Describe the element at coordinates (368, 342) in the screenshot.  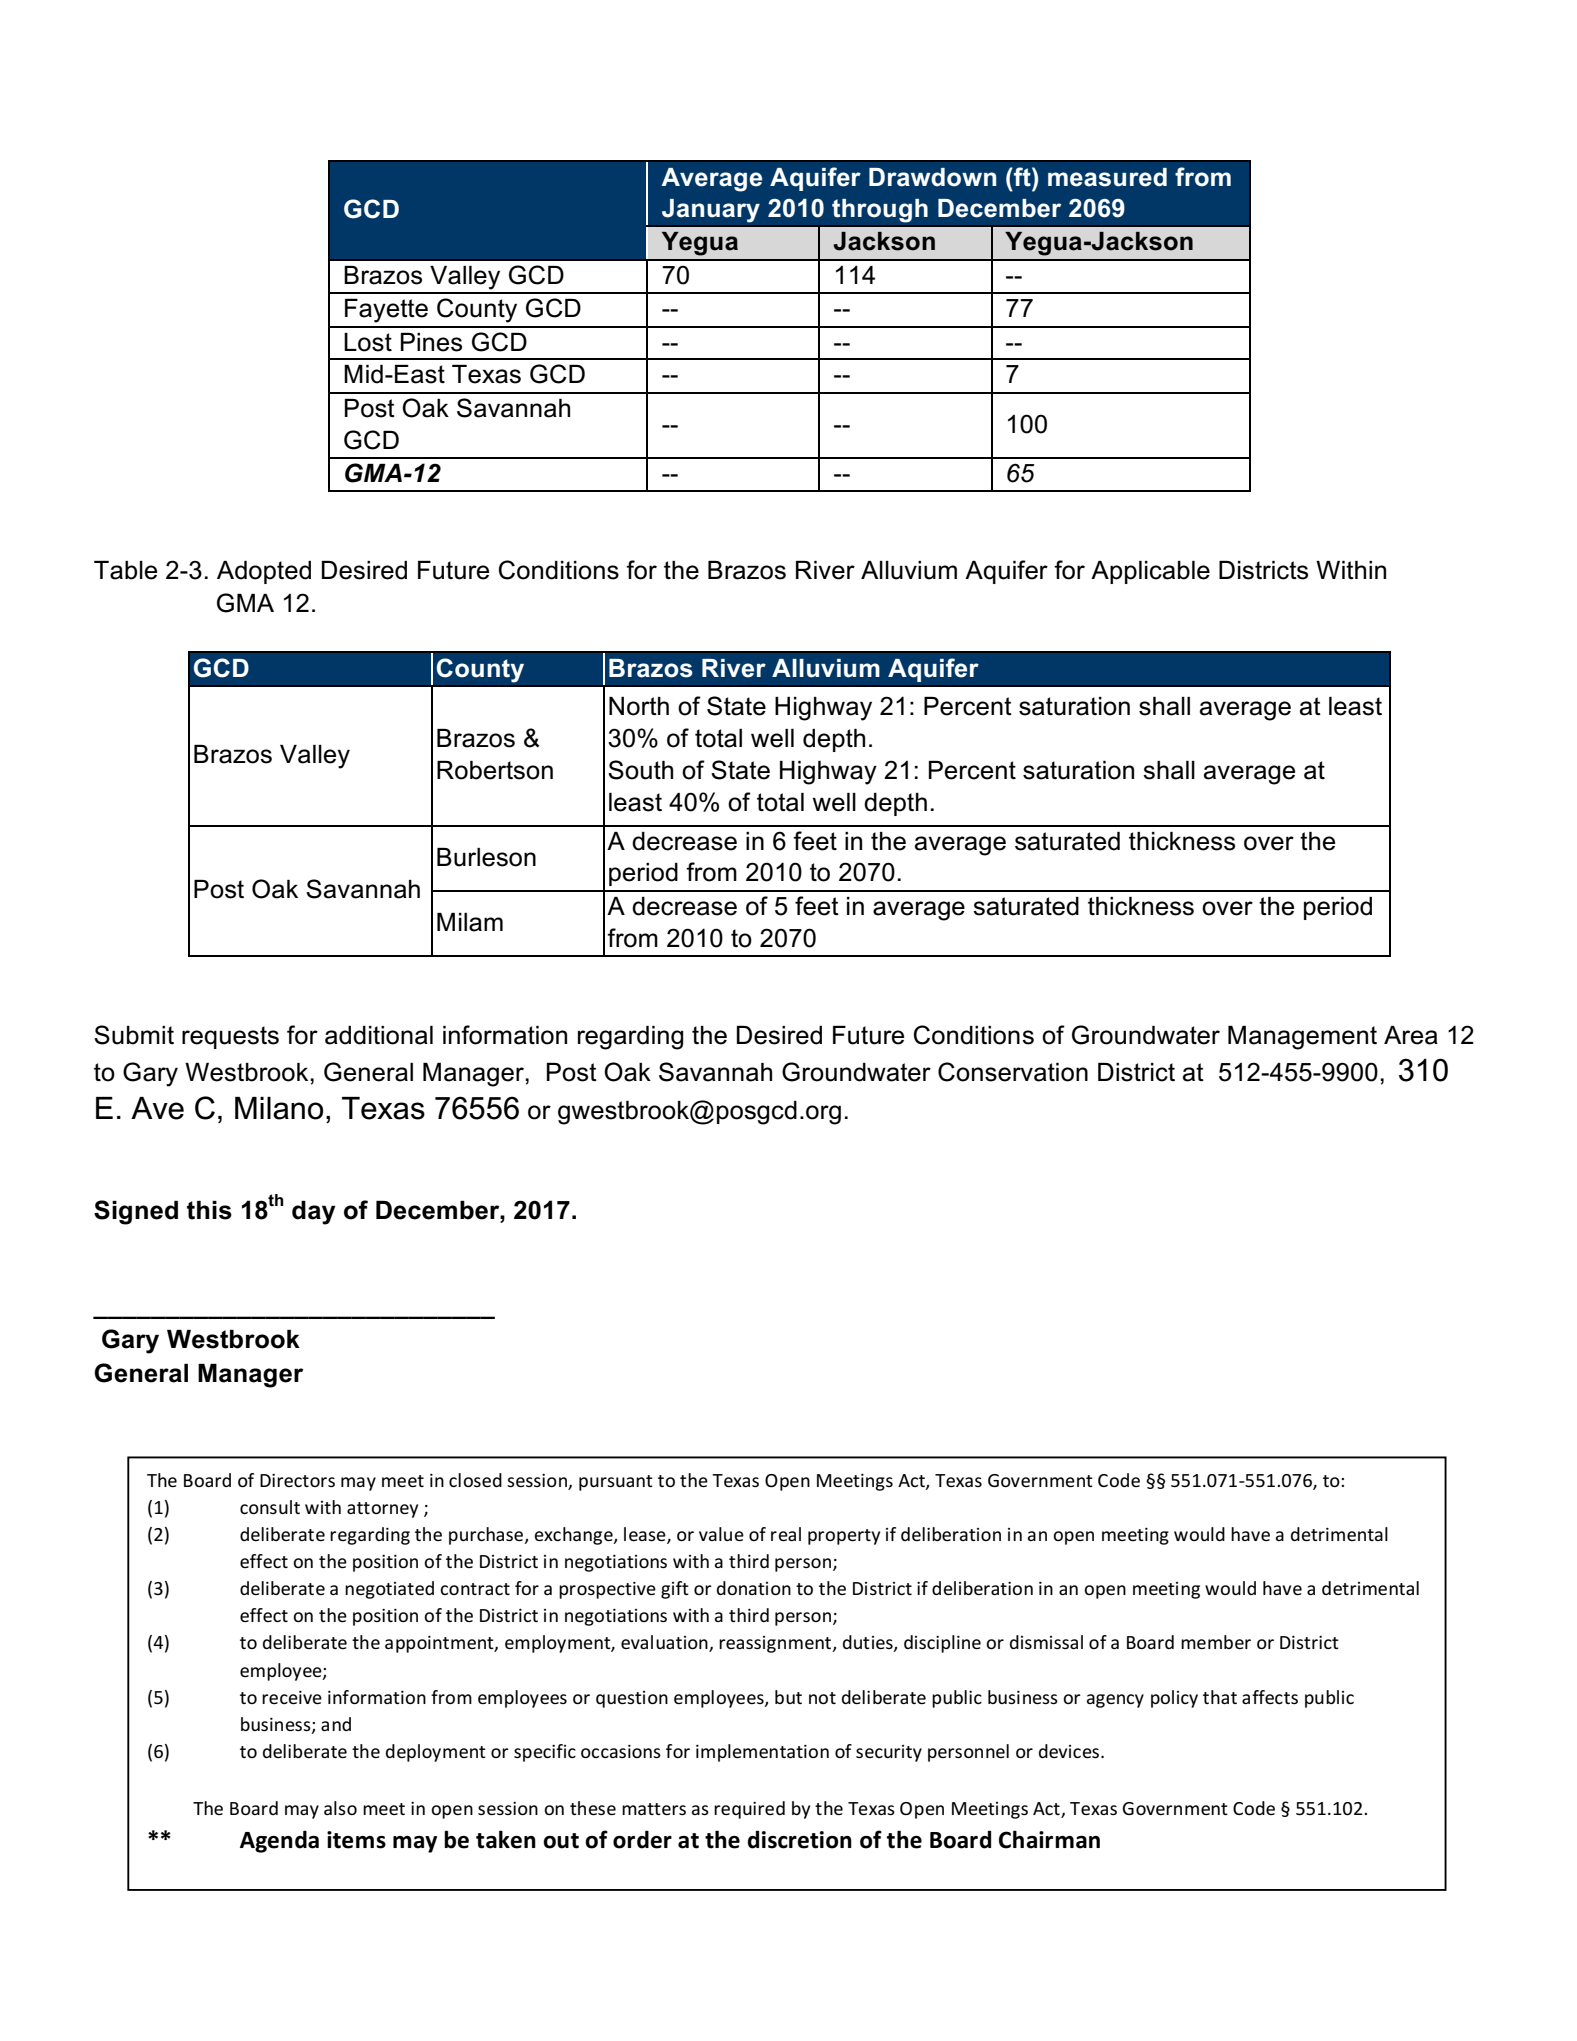
I see `Lost` at that location.
